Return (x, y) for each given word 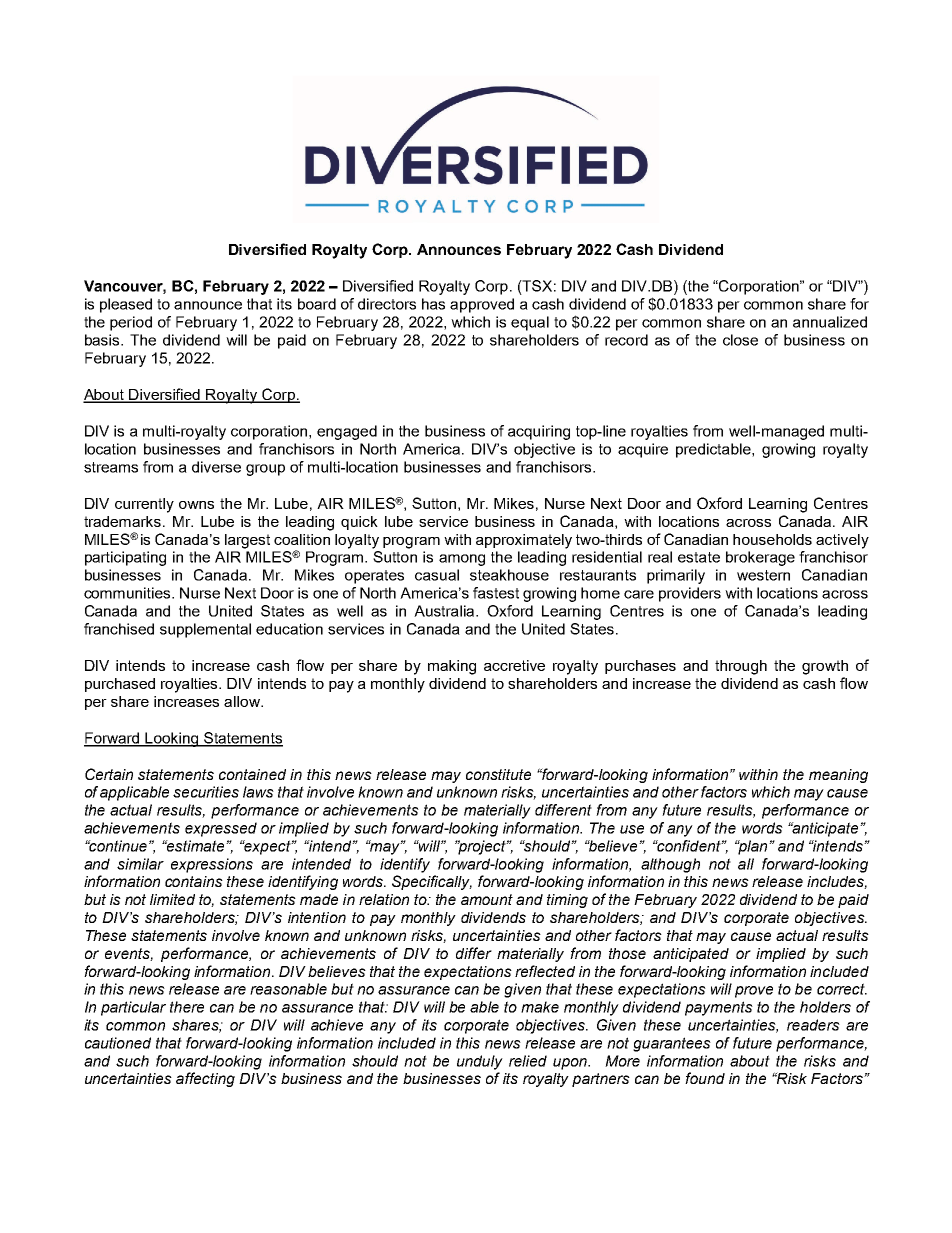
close (740, 340)
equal (530, 323)
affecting (205, 1079)
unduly (480, 1062)
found (705, 1078)
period (131, 323)
